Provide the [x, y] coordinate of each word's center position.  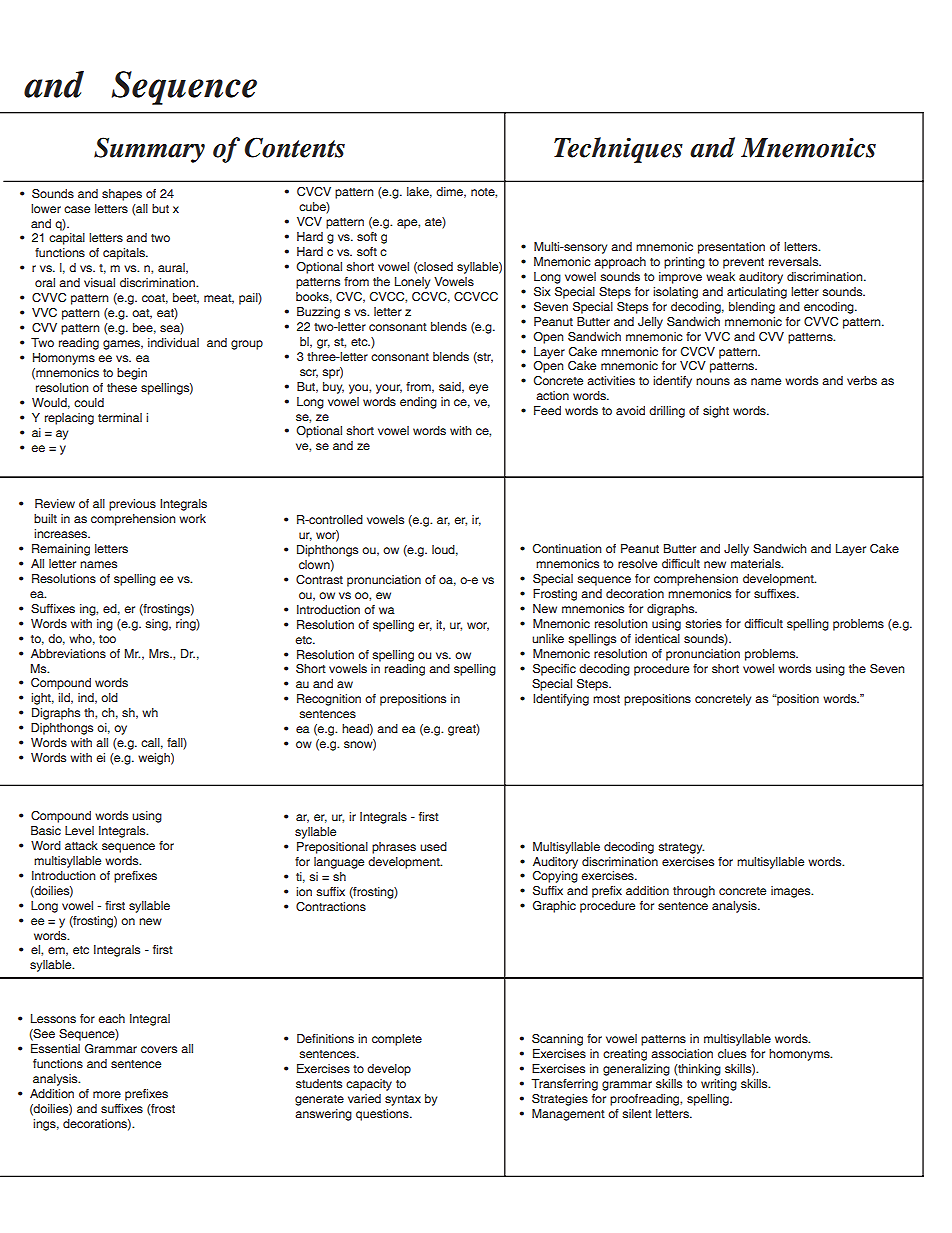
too [107, 639]
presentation [731, 248]
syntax [403, 1100]
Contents [295, 147]
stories [703, 623]
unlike [548, 638]
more [107, 1094]
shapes [122, 195]
